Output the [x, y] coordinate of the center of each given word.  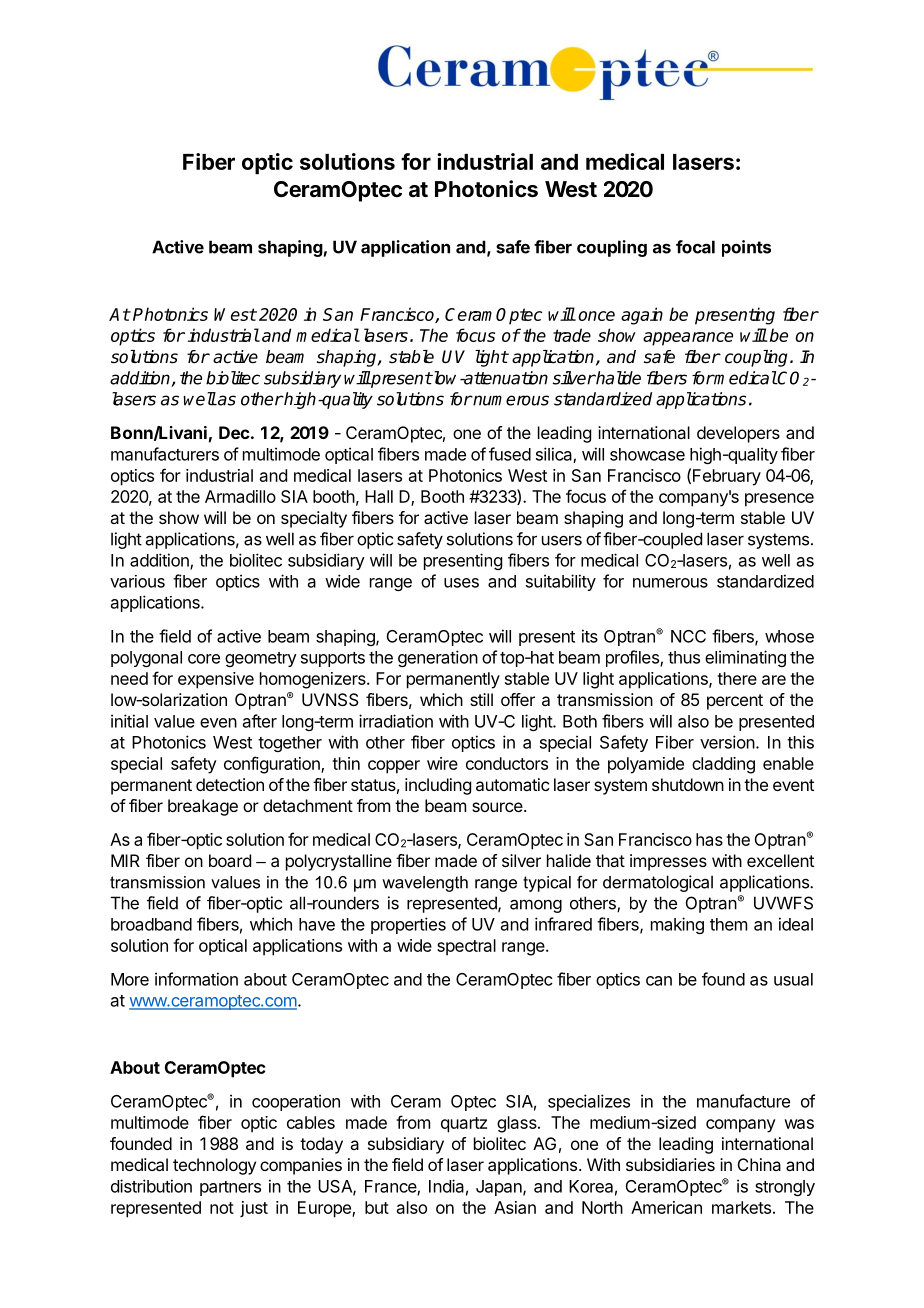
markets [741, 1207]
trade [572, 335]
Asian [515, 1207]
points [746, 248]
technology [214, 1166]
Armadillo [240, 496]
